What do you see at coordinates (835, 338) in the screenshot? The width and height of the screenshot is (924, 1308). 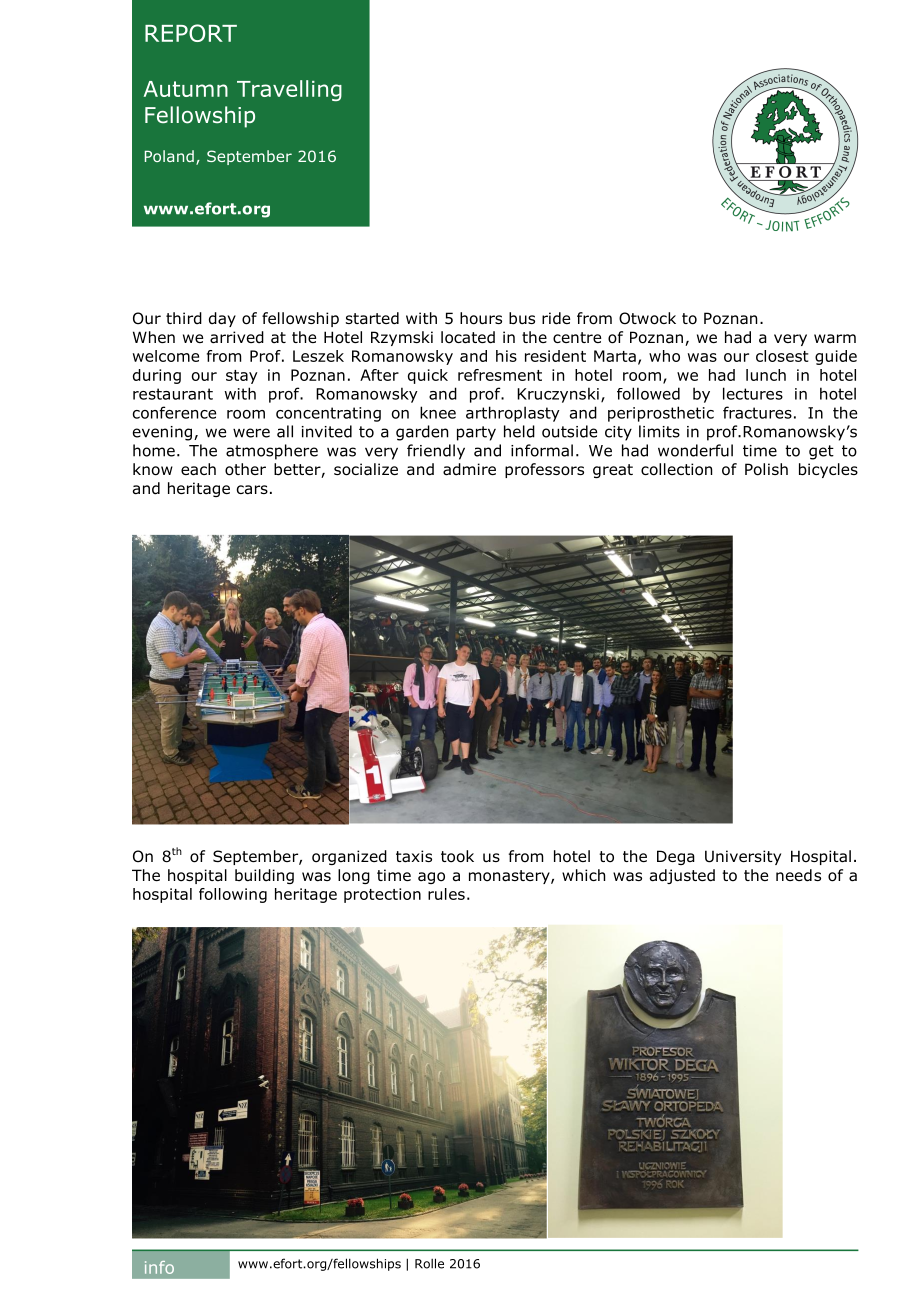 I see `warm` at bounding box center [835, 338].
